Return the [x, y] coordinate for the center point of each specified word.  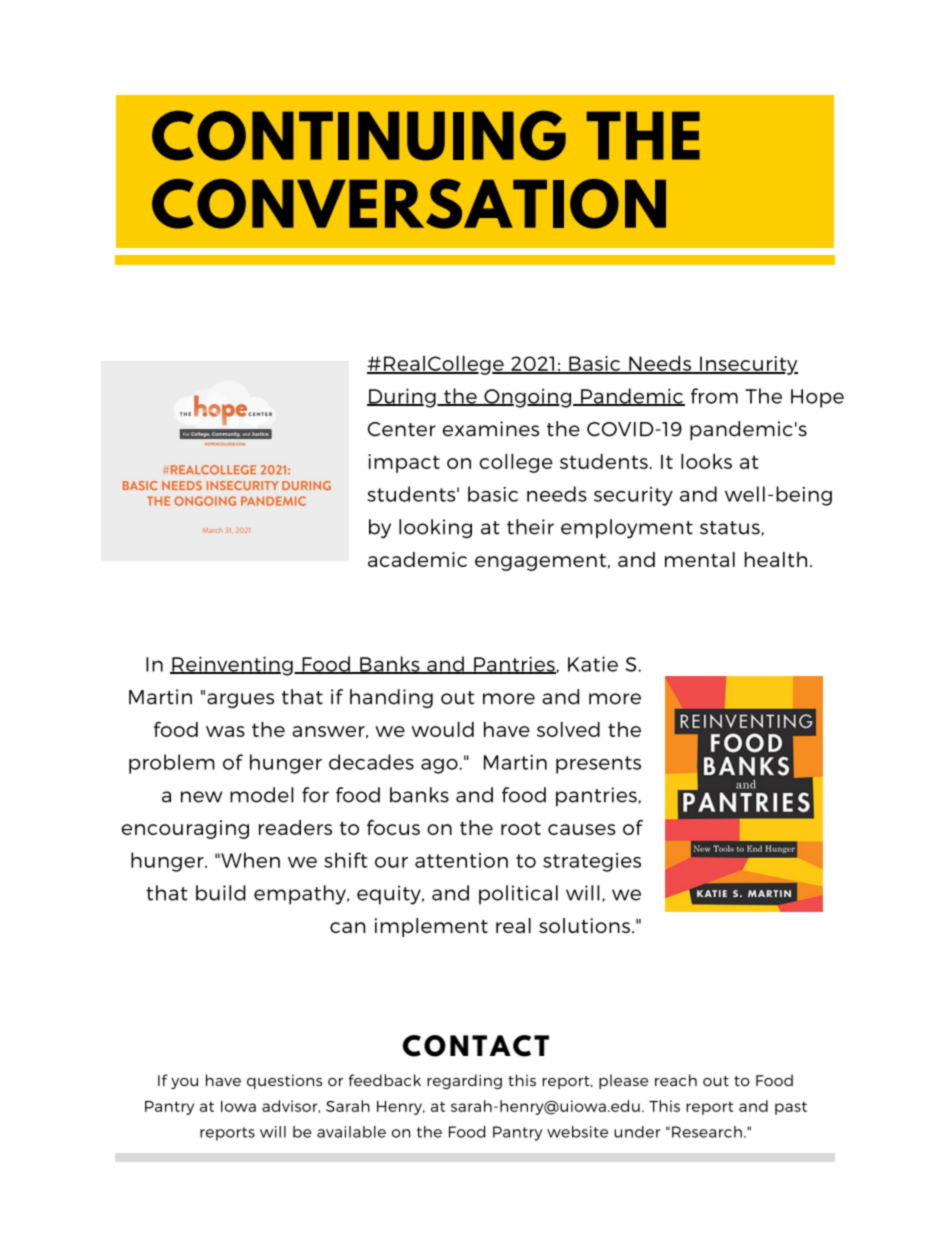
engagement [540, 562]
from [714, 396]
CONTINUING [359, 136]
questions [284, 1082]
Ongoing [528, 398]
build [221, 893]
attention [461, 860]
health [776, 559]
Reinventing [232, 666]
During [402, 398]
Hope [817, 398]
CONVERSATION [409, 204]
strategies [592, 862]
